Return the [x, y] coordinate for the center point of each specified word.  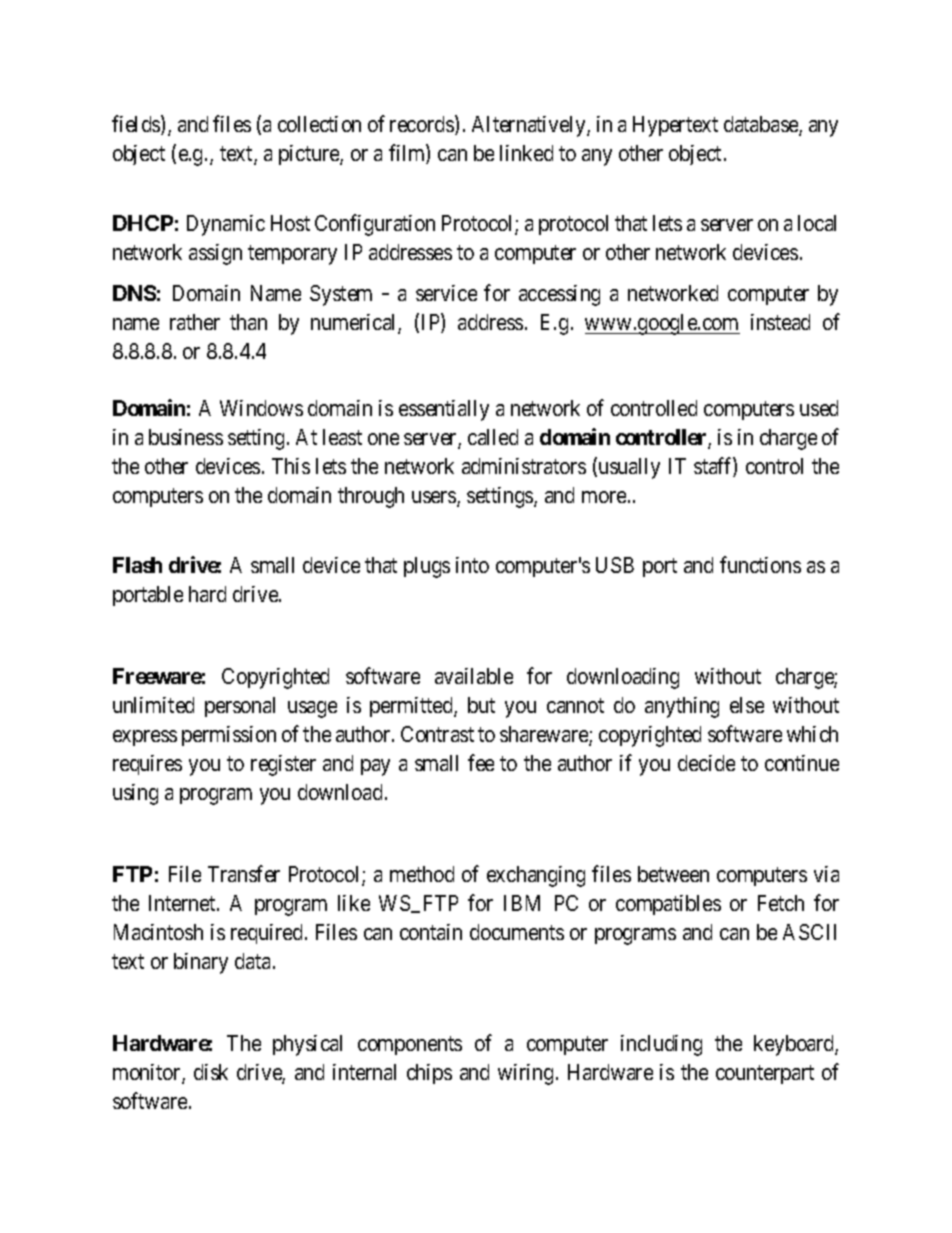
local [817, 223]
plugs [427, 567]
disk [211, 1072]
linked [526, 153]
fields [137, 125]
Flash [137, 565]
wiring [525, 1074]
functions [760, 564]
